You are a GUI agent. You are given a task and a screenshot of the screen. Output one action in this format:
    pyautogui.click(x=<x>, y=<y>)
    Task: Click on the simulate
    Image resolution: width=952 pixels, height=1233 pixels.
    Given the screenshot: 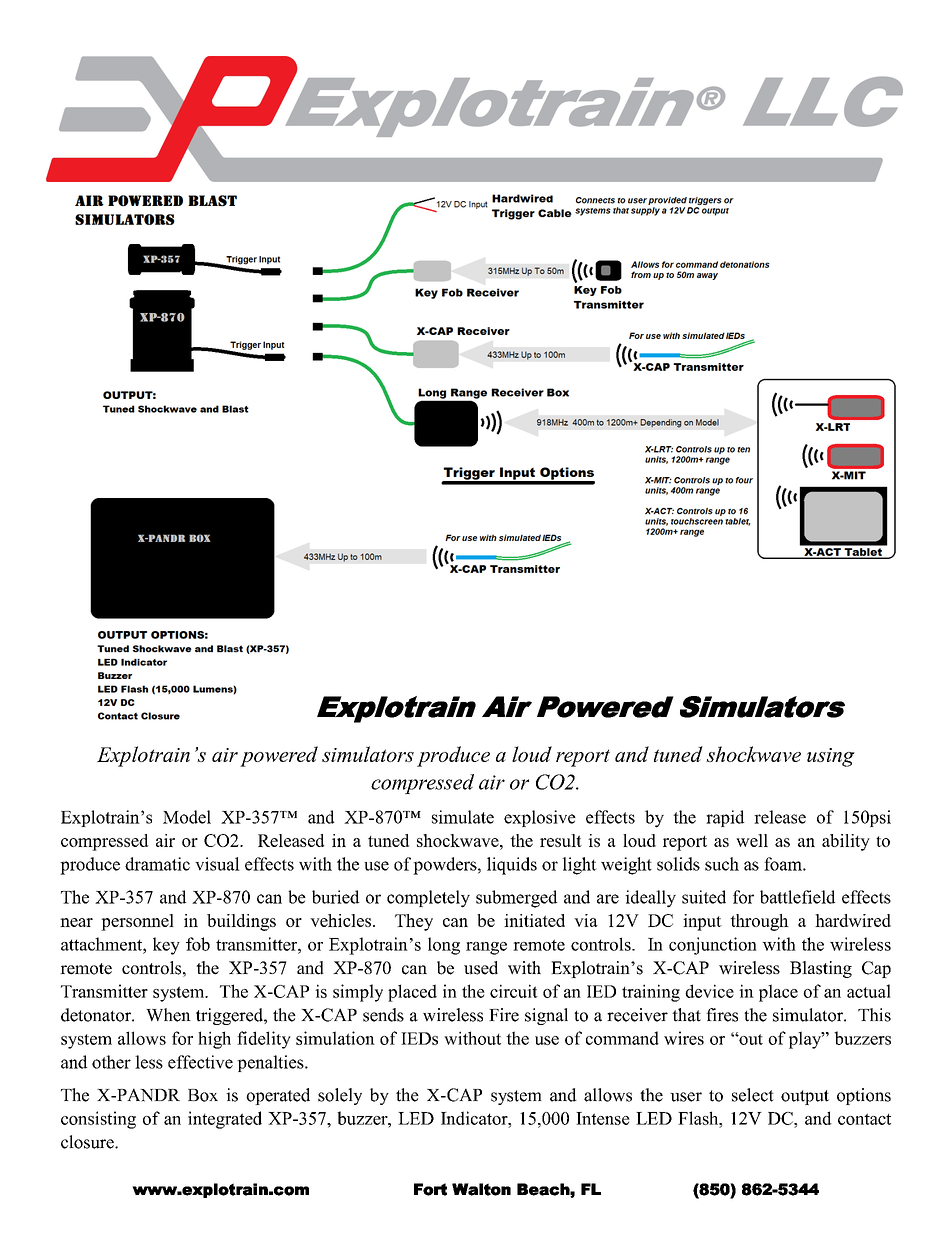 What is the action you would take?
    pyautogui.click(x=463, y=817)
